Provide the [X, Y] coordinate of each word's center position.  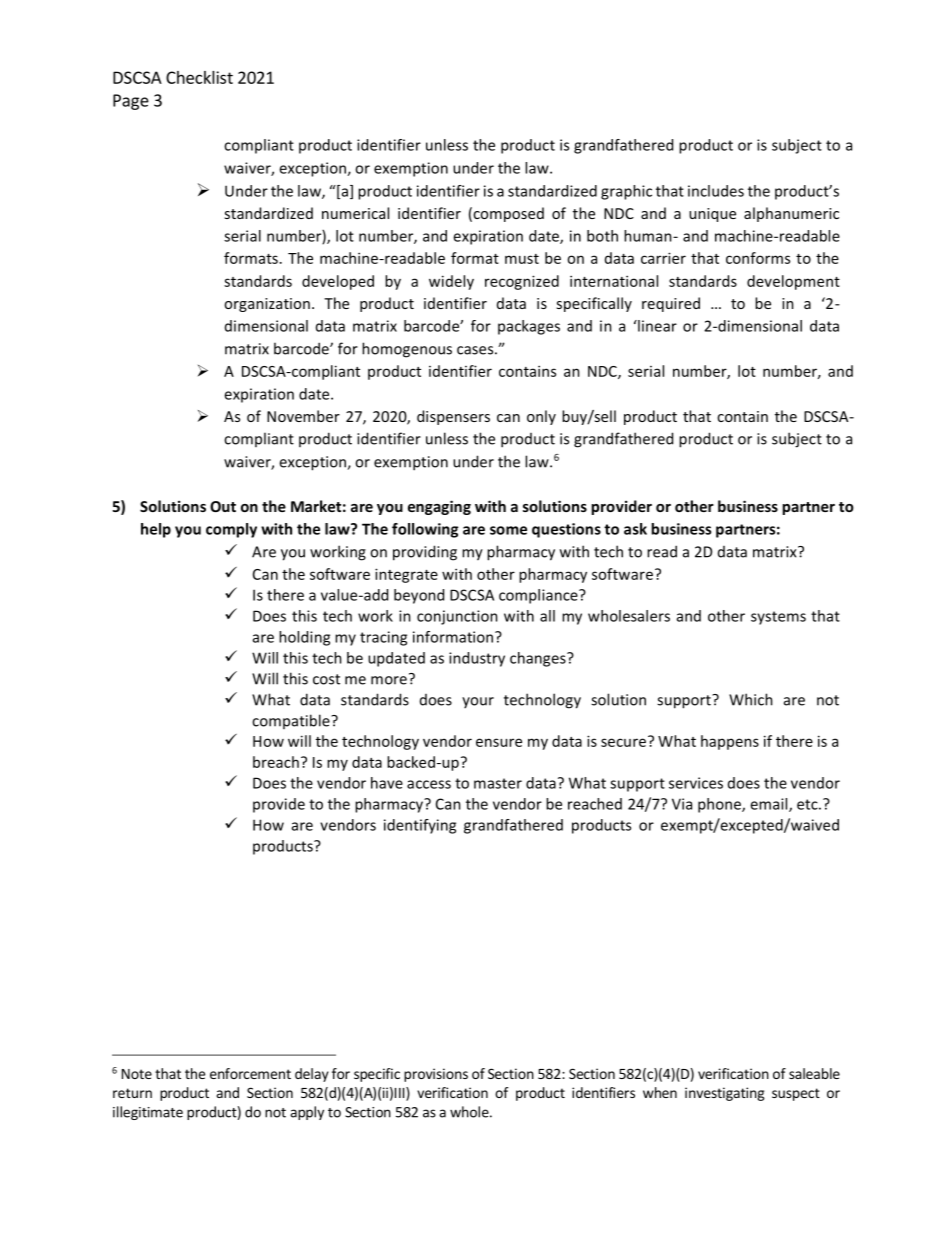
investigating [725, 1094]
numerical [355, 213]
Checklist [199, 77]
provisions [436, 1075]
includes [716, 191]
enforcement [250, 1073]
